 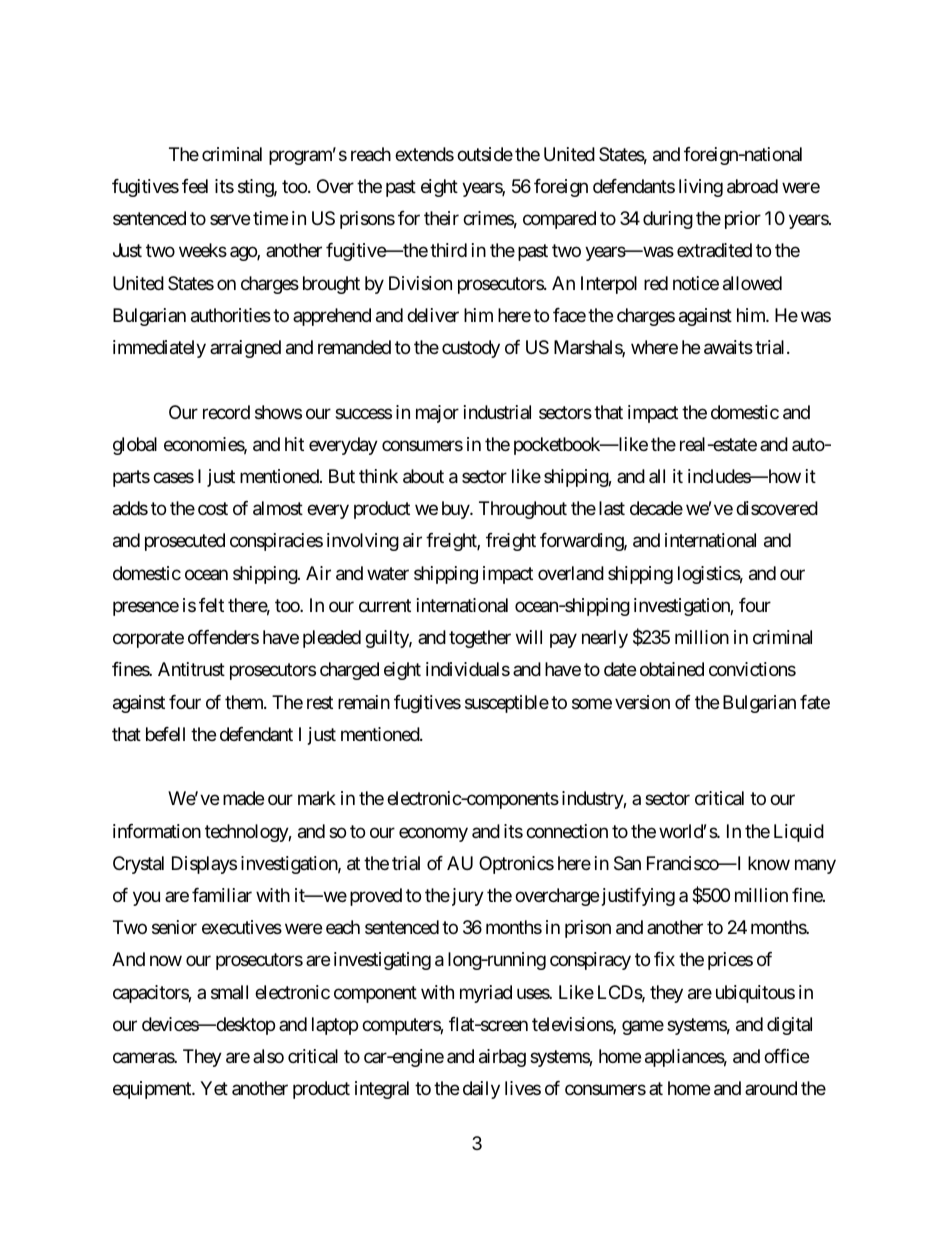 I want to click on serve, so click(x=230, y=220).
